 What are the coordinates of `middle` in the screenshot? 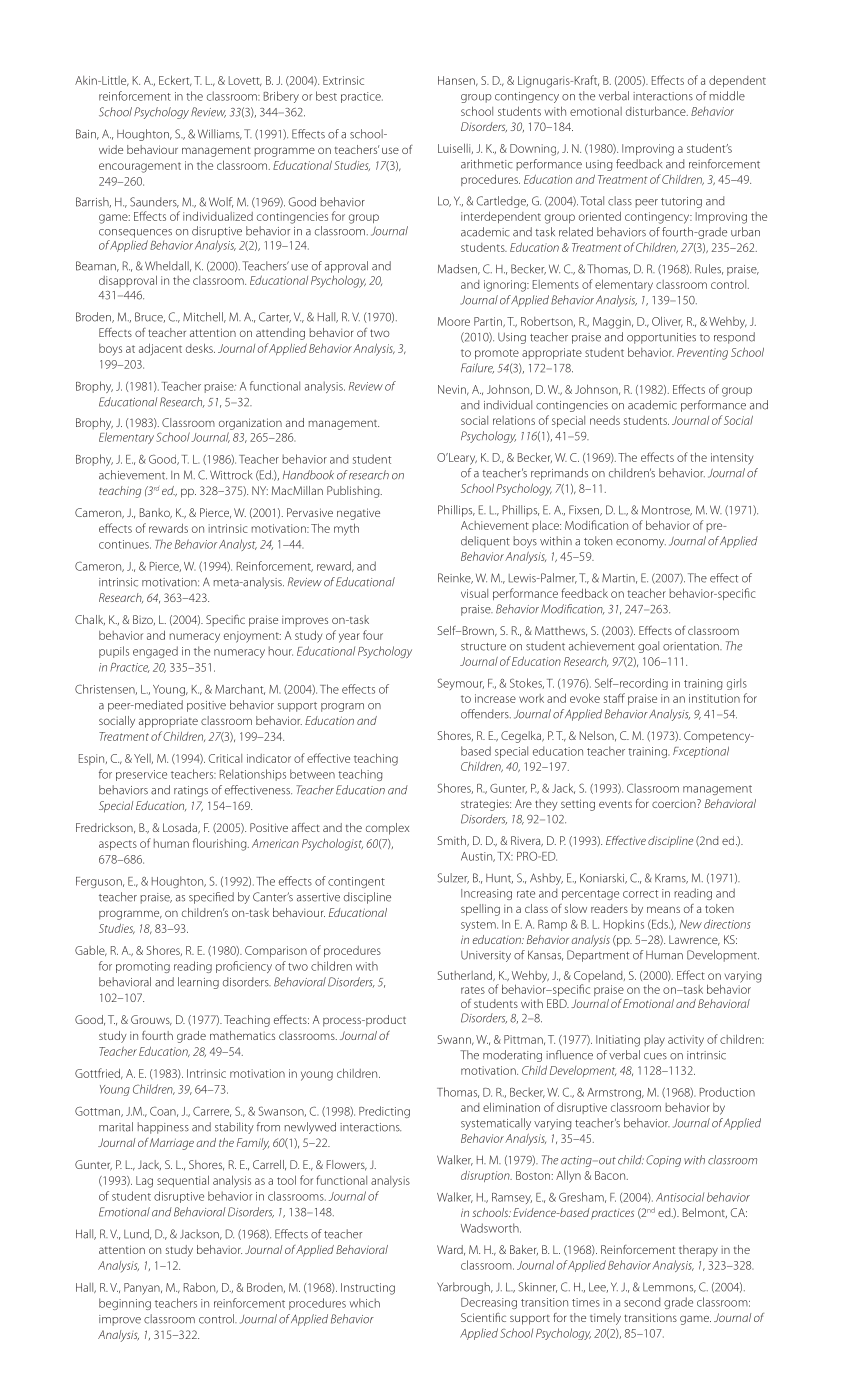 It's located at (727, 96).
